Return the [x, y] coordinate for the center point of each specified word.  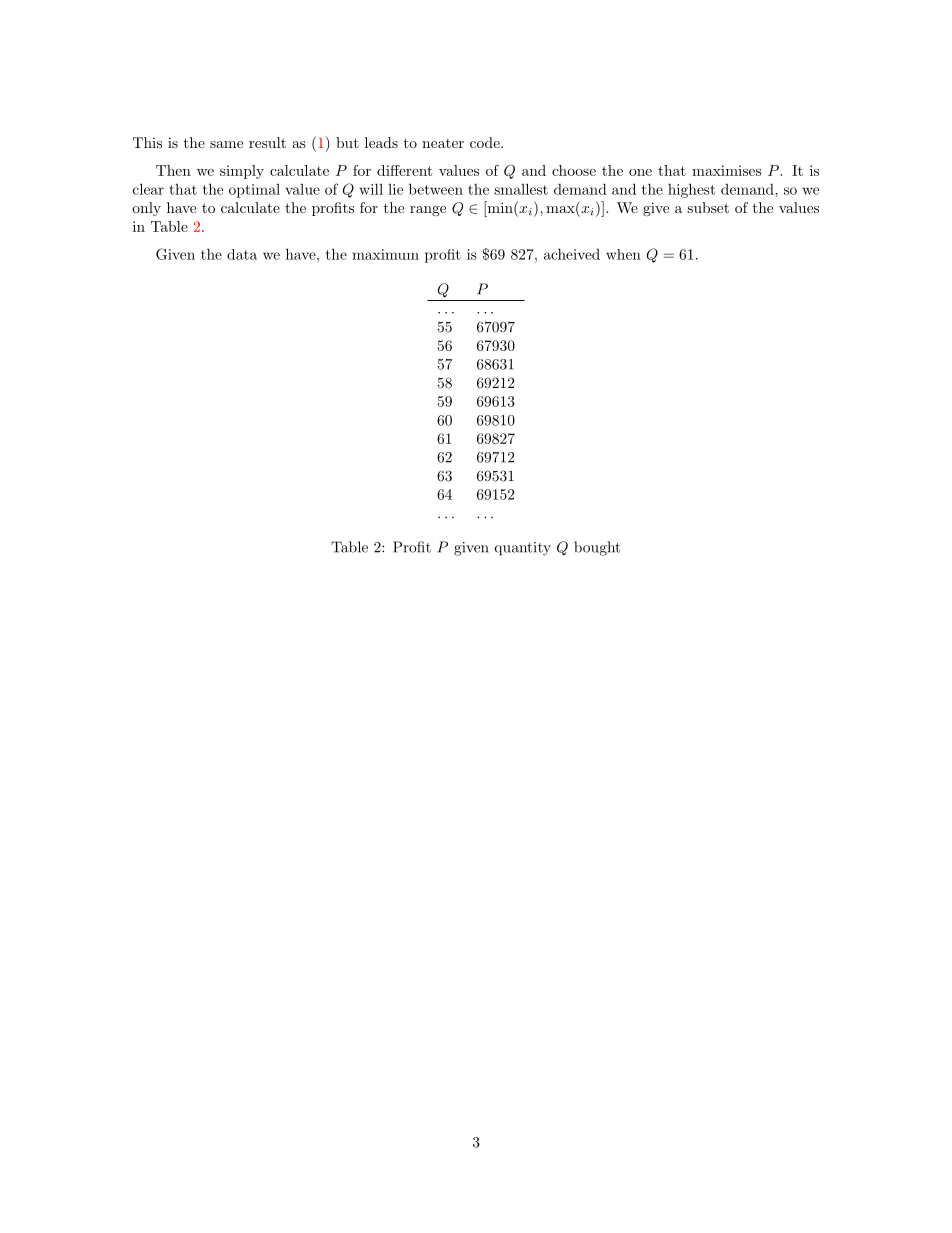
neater [443, 143]
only [146, 209]
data [242, 254]
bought [597, 548]
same [226, 144]
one [640, 172]
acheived [572, 254]
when [623, 254]
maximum [385, 254]
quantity [523, 549]
